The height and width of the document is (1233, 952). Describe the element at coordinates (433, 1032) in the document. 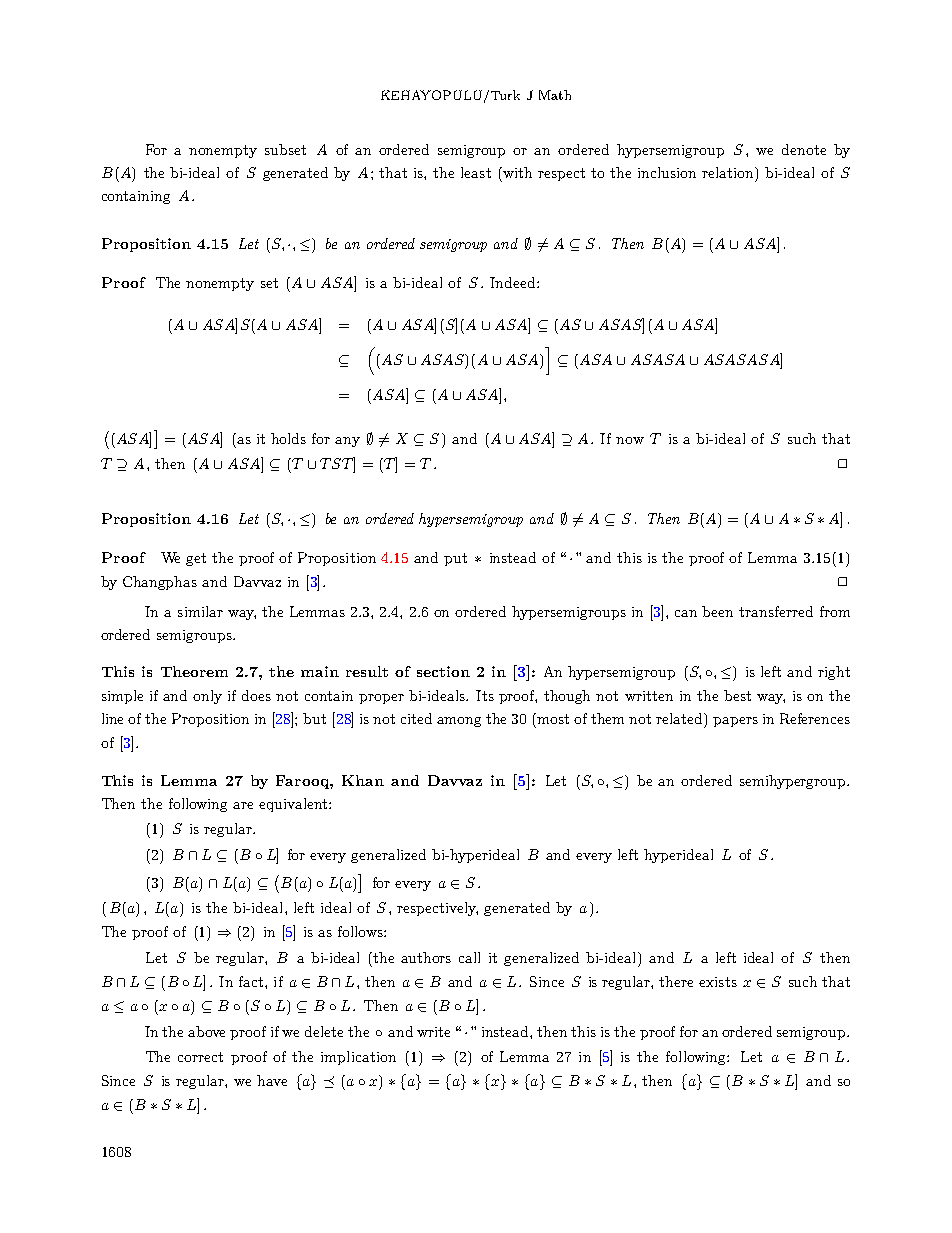

I see `write` at that location.
